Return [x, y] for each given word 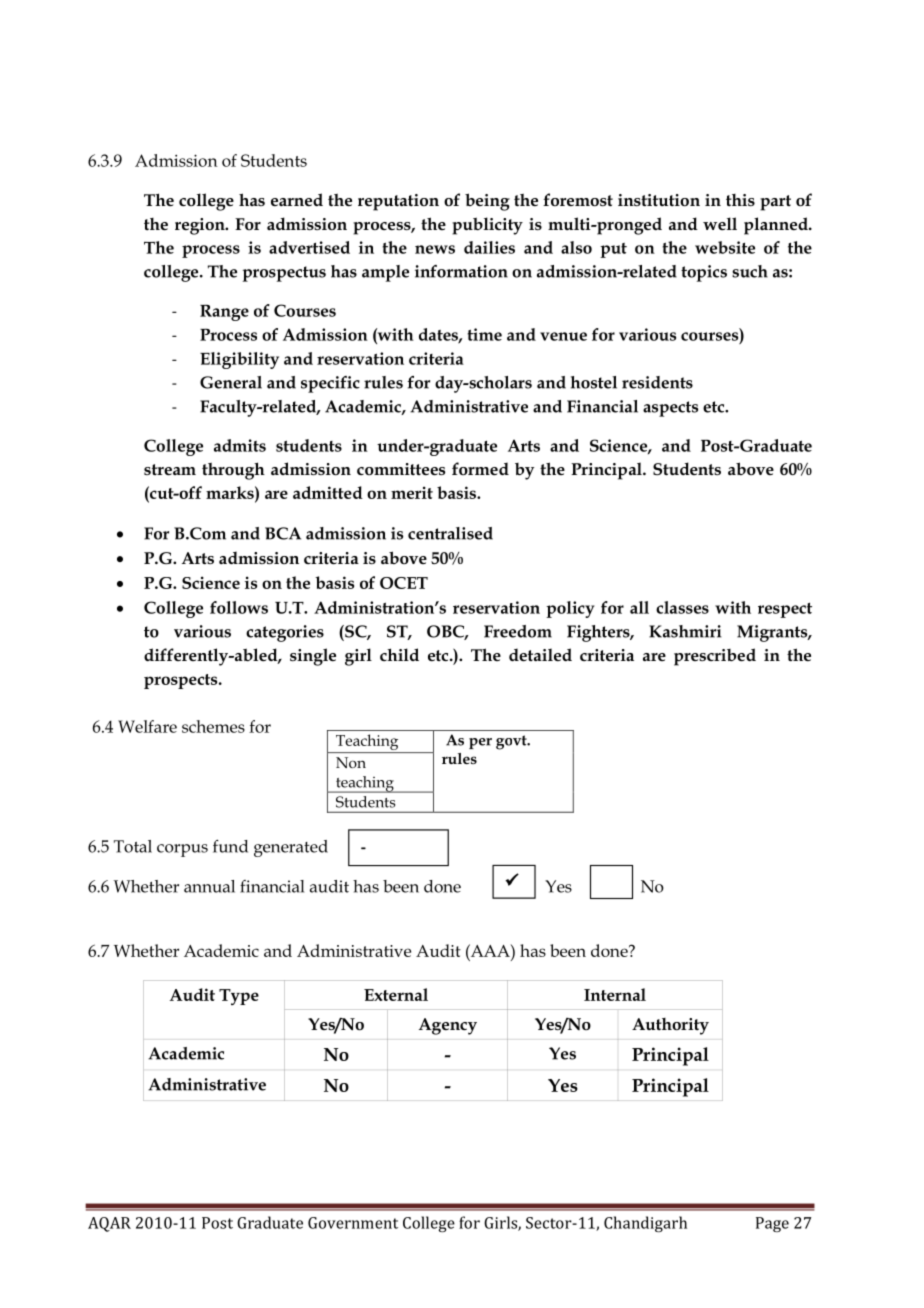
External [396, 994]
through [233, 471]
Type [239, 997]
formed [480, 469]
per [480, 743]
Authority [670, 1026]
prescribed [715, 657]
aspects [670, 409]
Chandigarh [645, 1224]
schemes [213, 726]
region [201, 226]
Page [772, 1224]
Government [353, 1223]
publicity [487, 226]
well [720, 223]
